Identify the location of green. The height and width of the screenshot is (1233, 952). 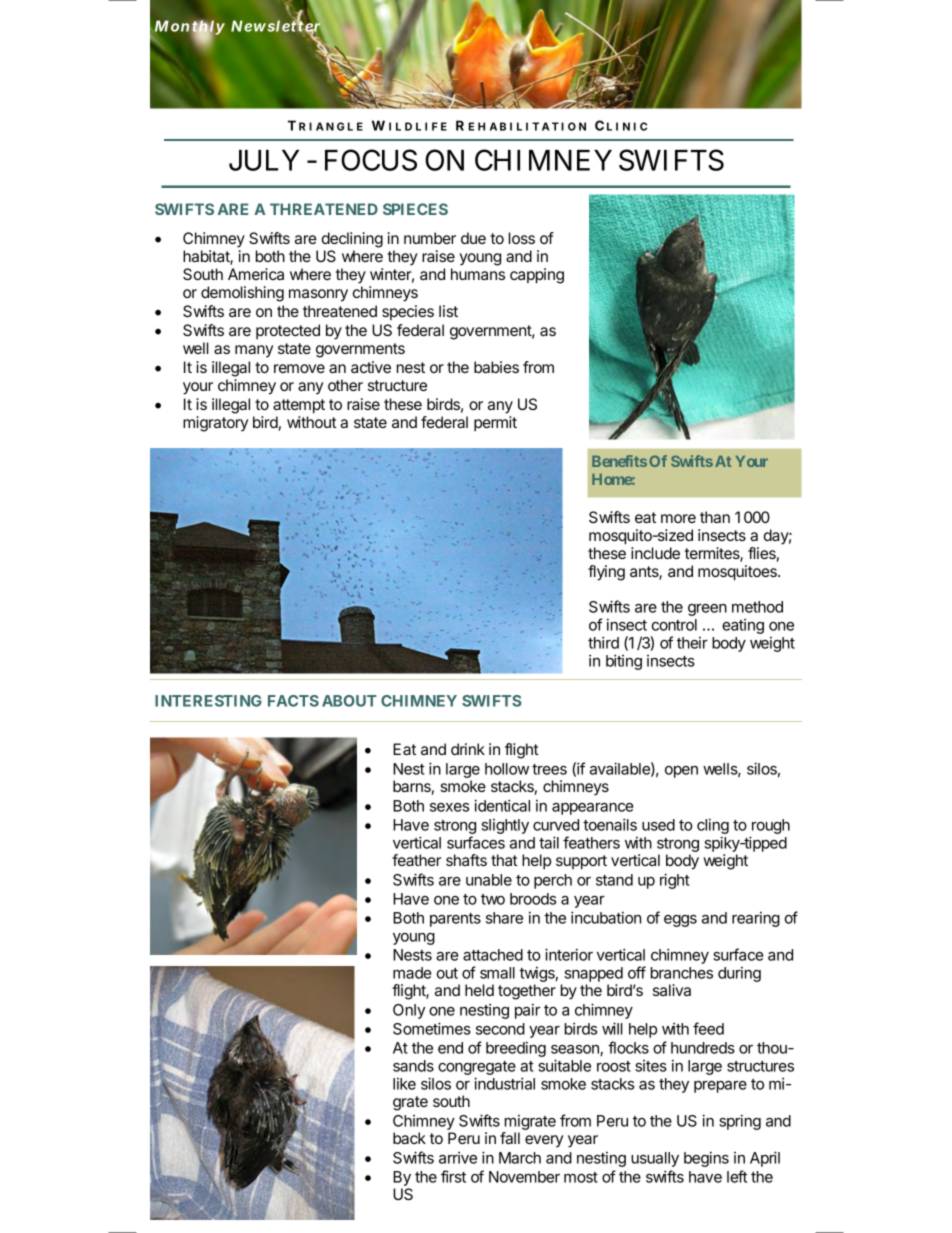
(707, 610).
